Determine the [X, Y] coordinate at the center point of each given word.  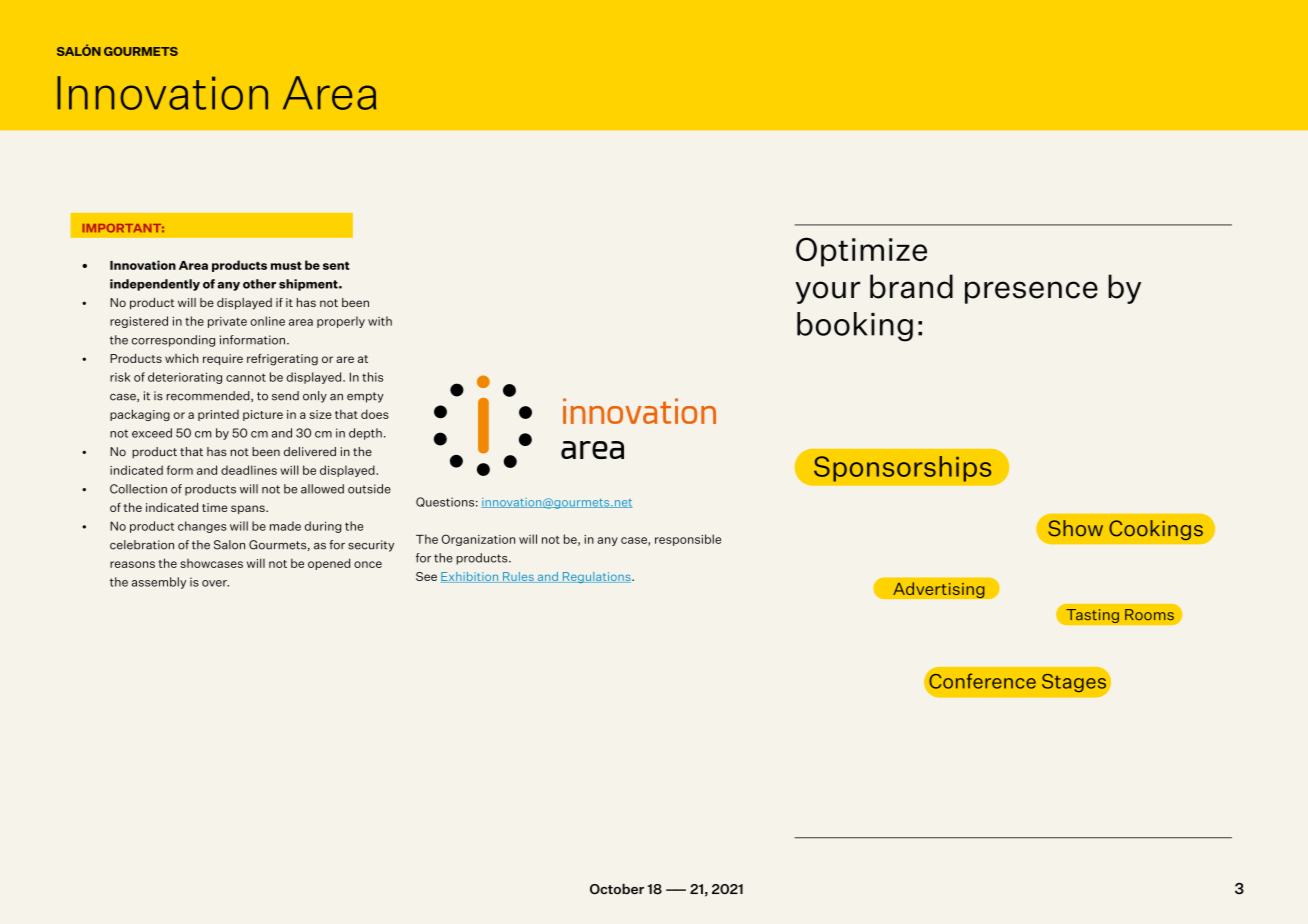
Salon [229, 545]
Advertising [939, 590]
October [617, 889]
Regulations [596, 577]
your [827, 292]
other [259, 284]
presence [1031, 292]
